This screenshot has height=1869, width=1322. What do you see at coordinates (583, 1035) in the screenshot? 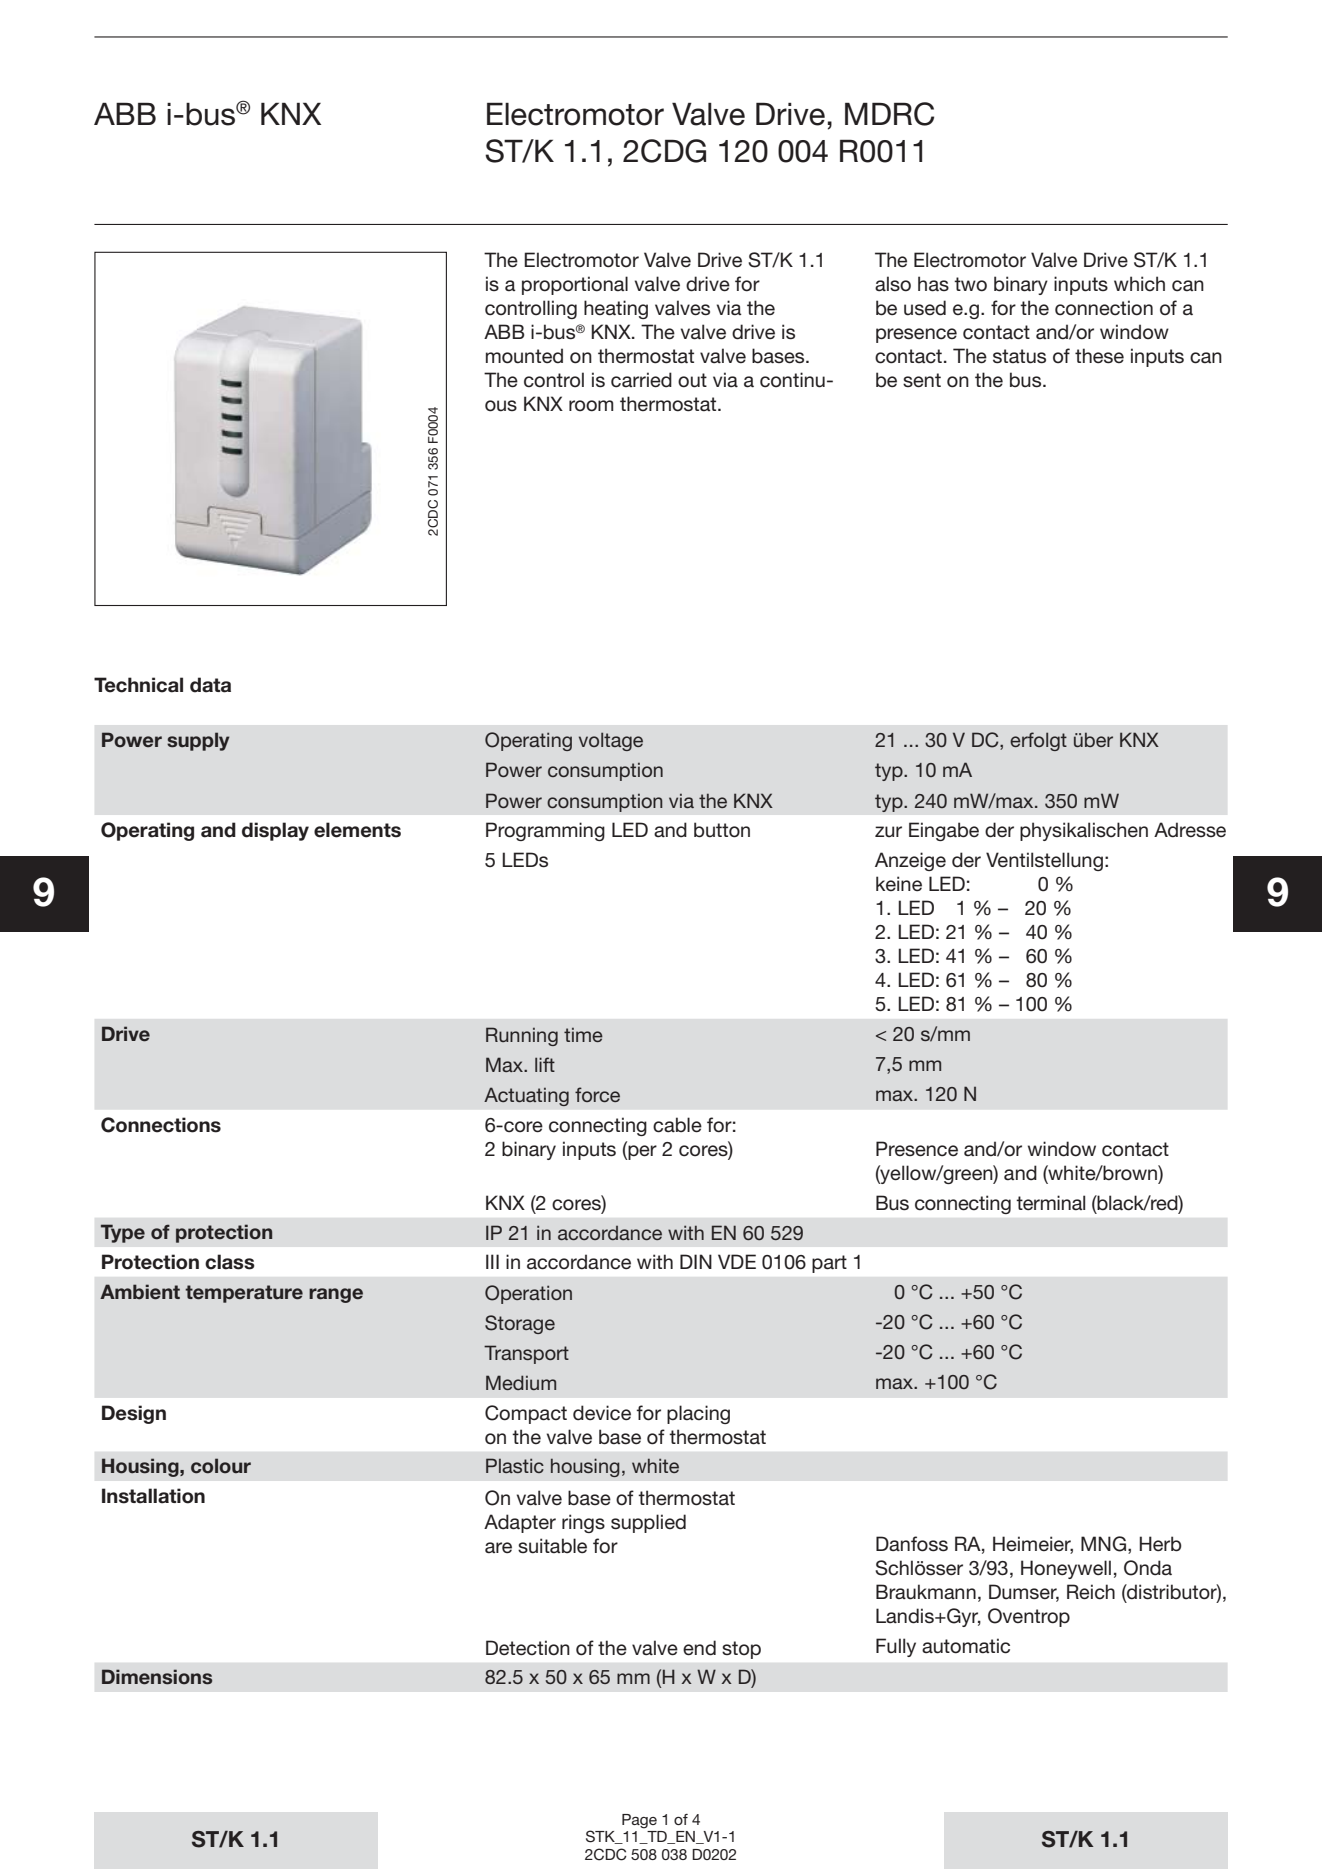
I see `time` at bounding box center [583, 1035].
